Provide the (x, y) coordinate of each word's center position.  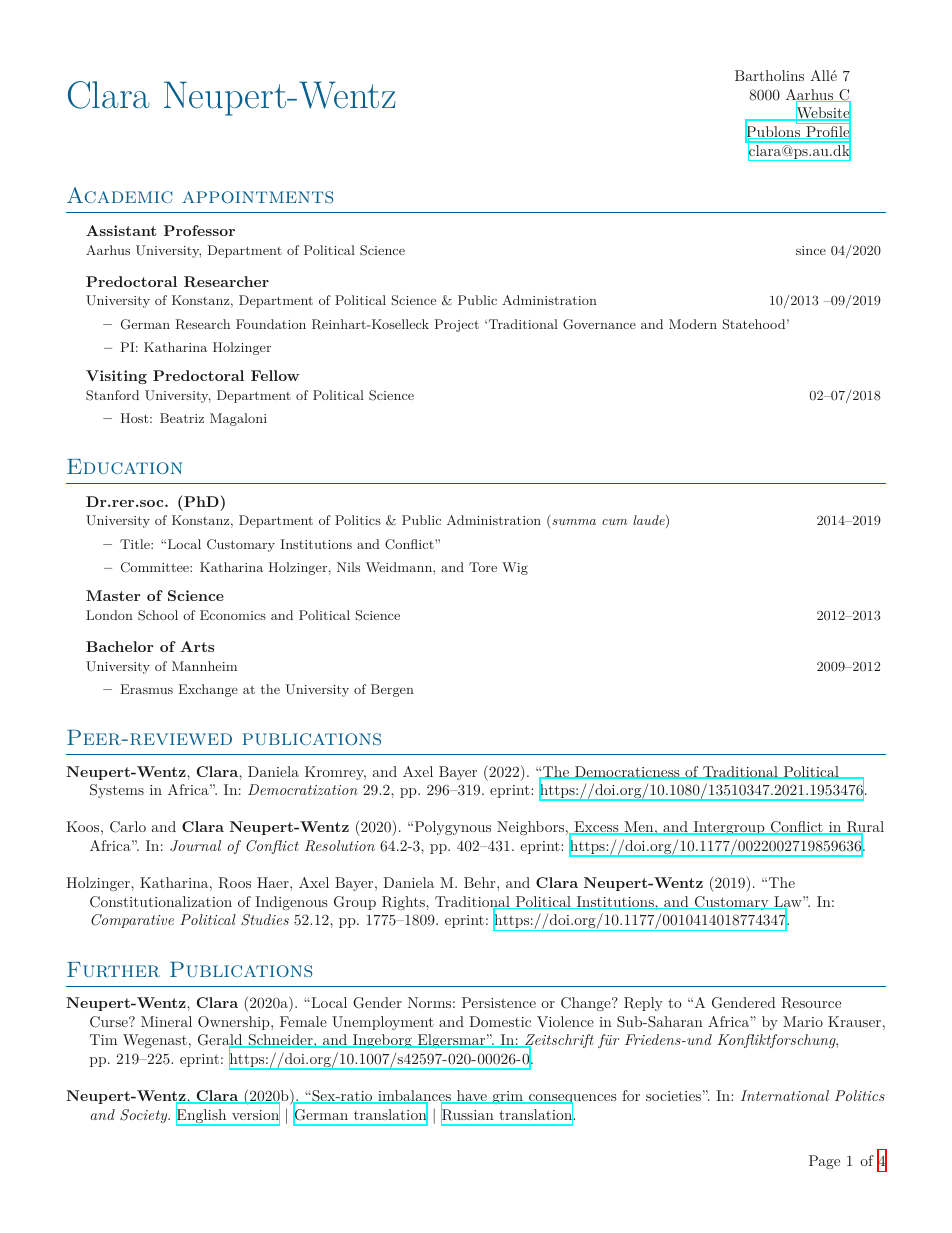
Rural (864, 828)
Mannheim (204, 666)
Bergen (392, 690)
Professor (199, 230)
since (811, 250)
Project (457, 325)
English (202, 1116)
